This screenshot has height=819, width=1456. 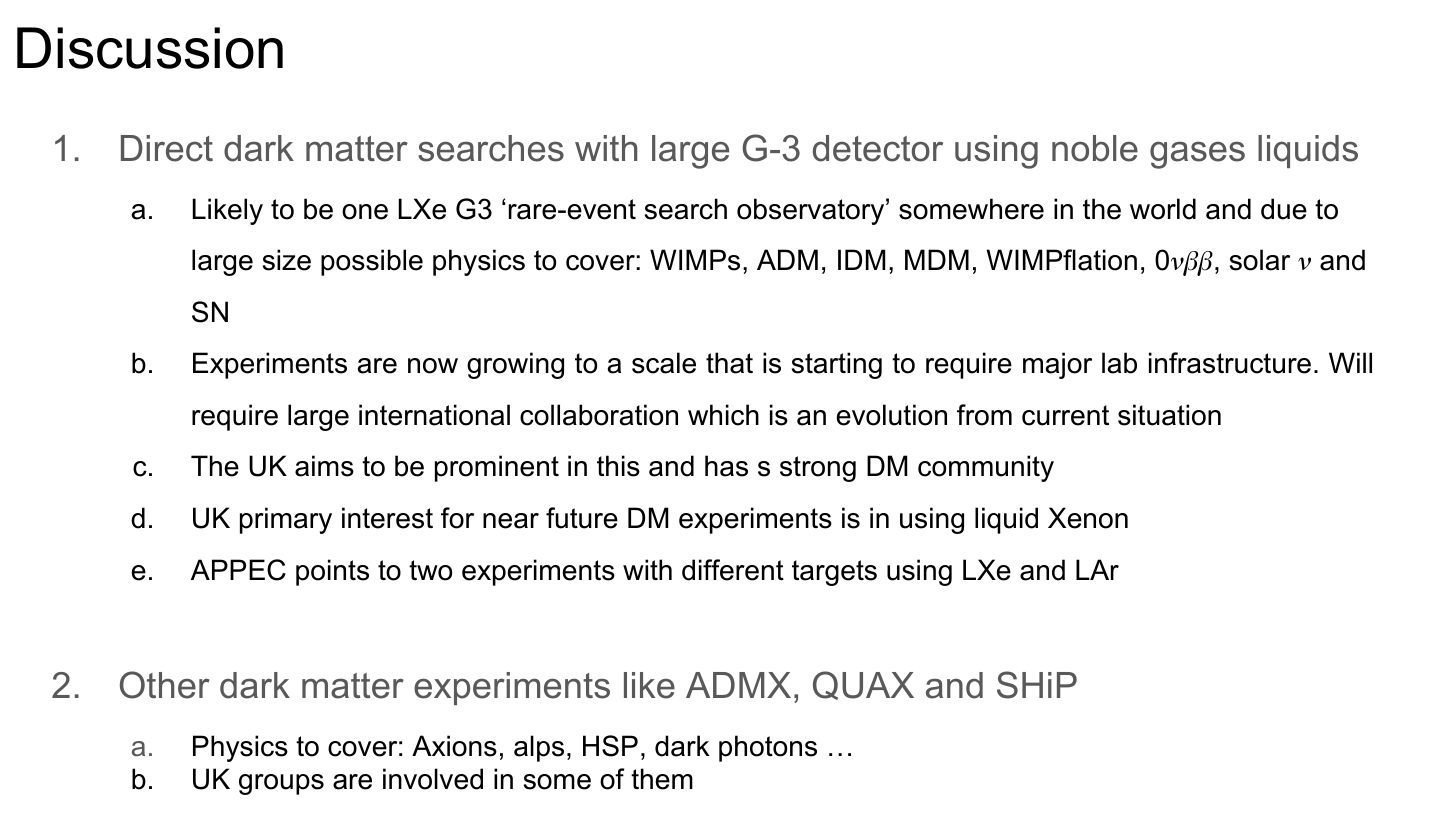 I want to click on photons, so click(x=768, y=748).
